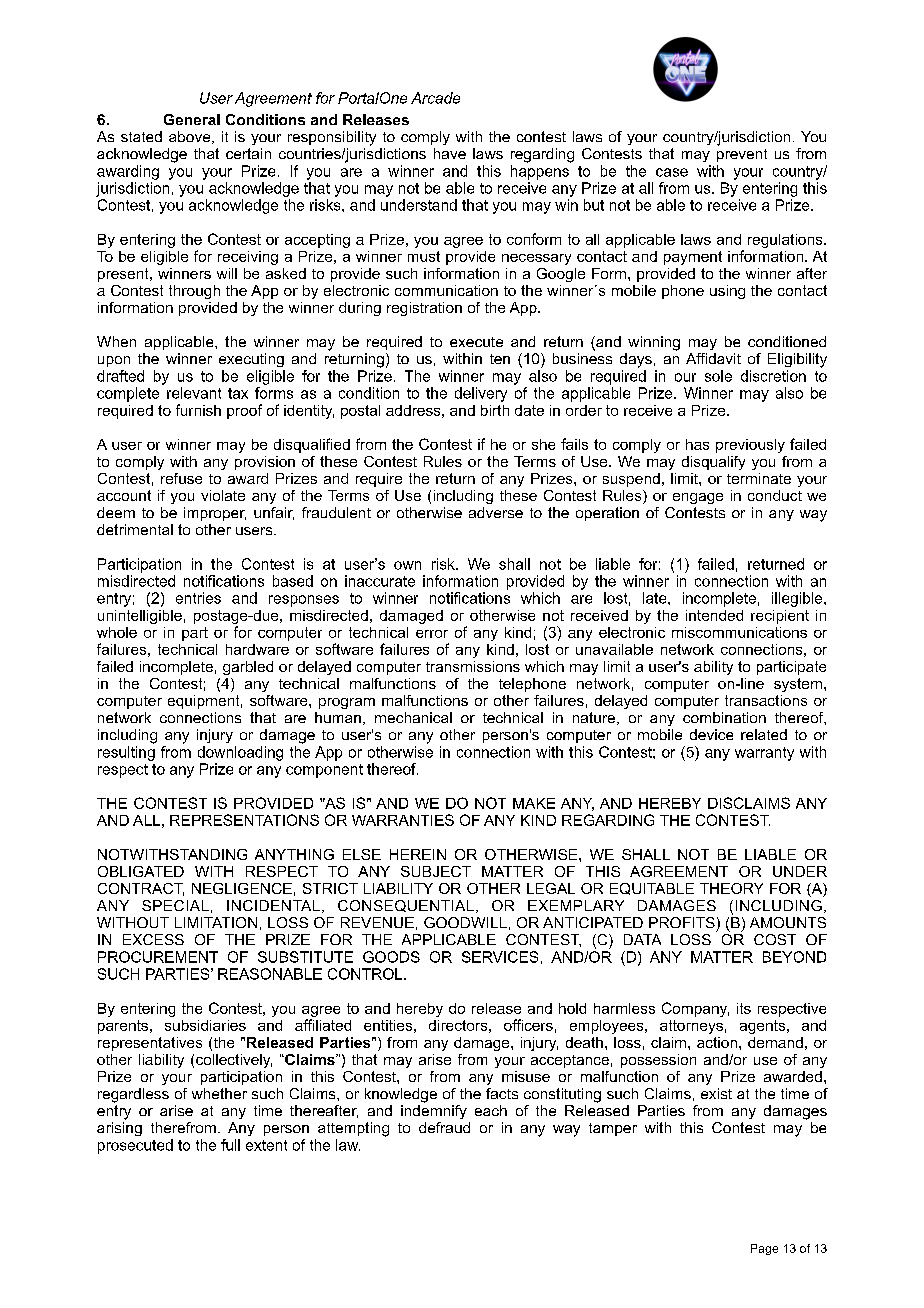  I want to click on delivery, so click(481, 394).
